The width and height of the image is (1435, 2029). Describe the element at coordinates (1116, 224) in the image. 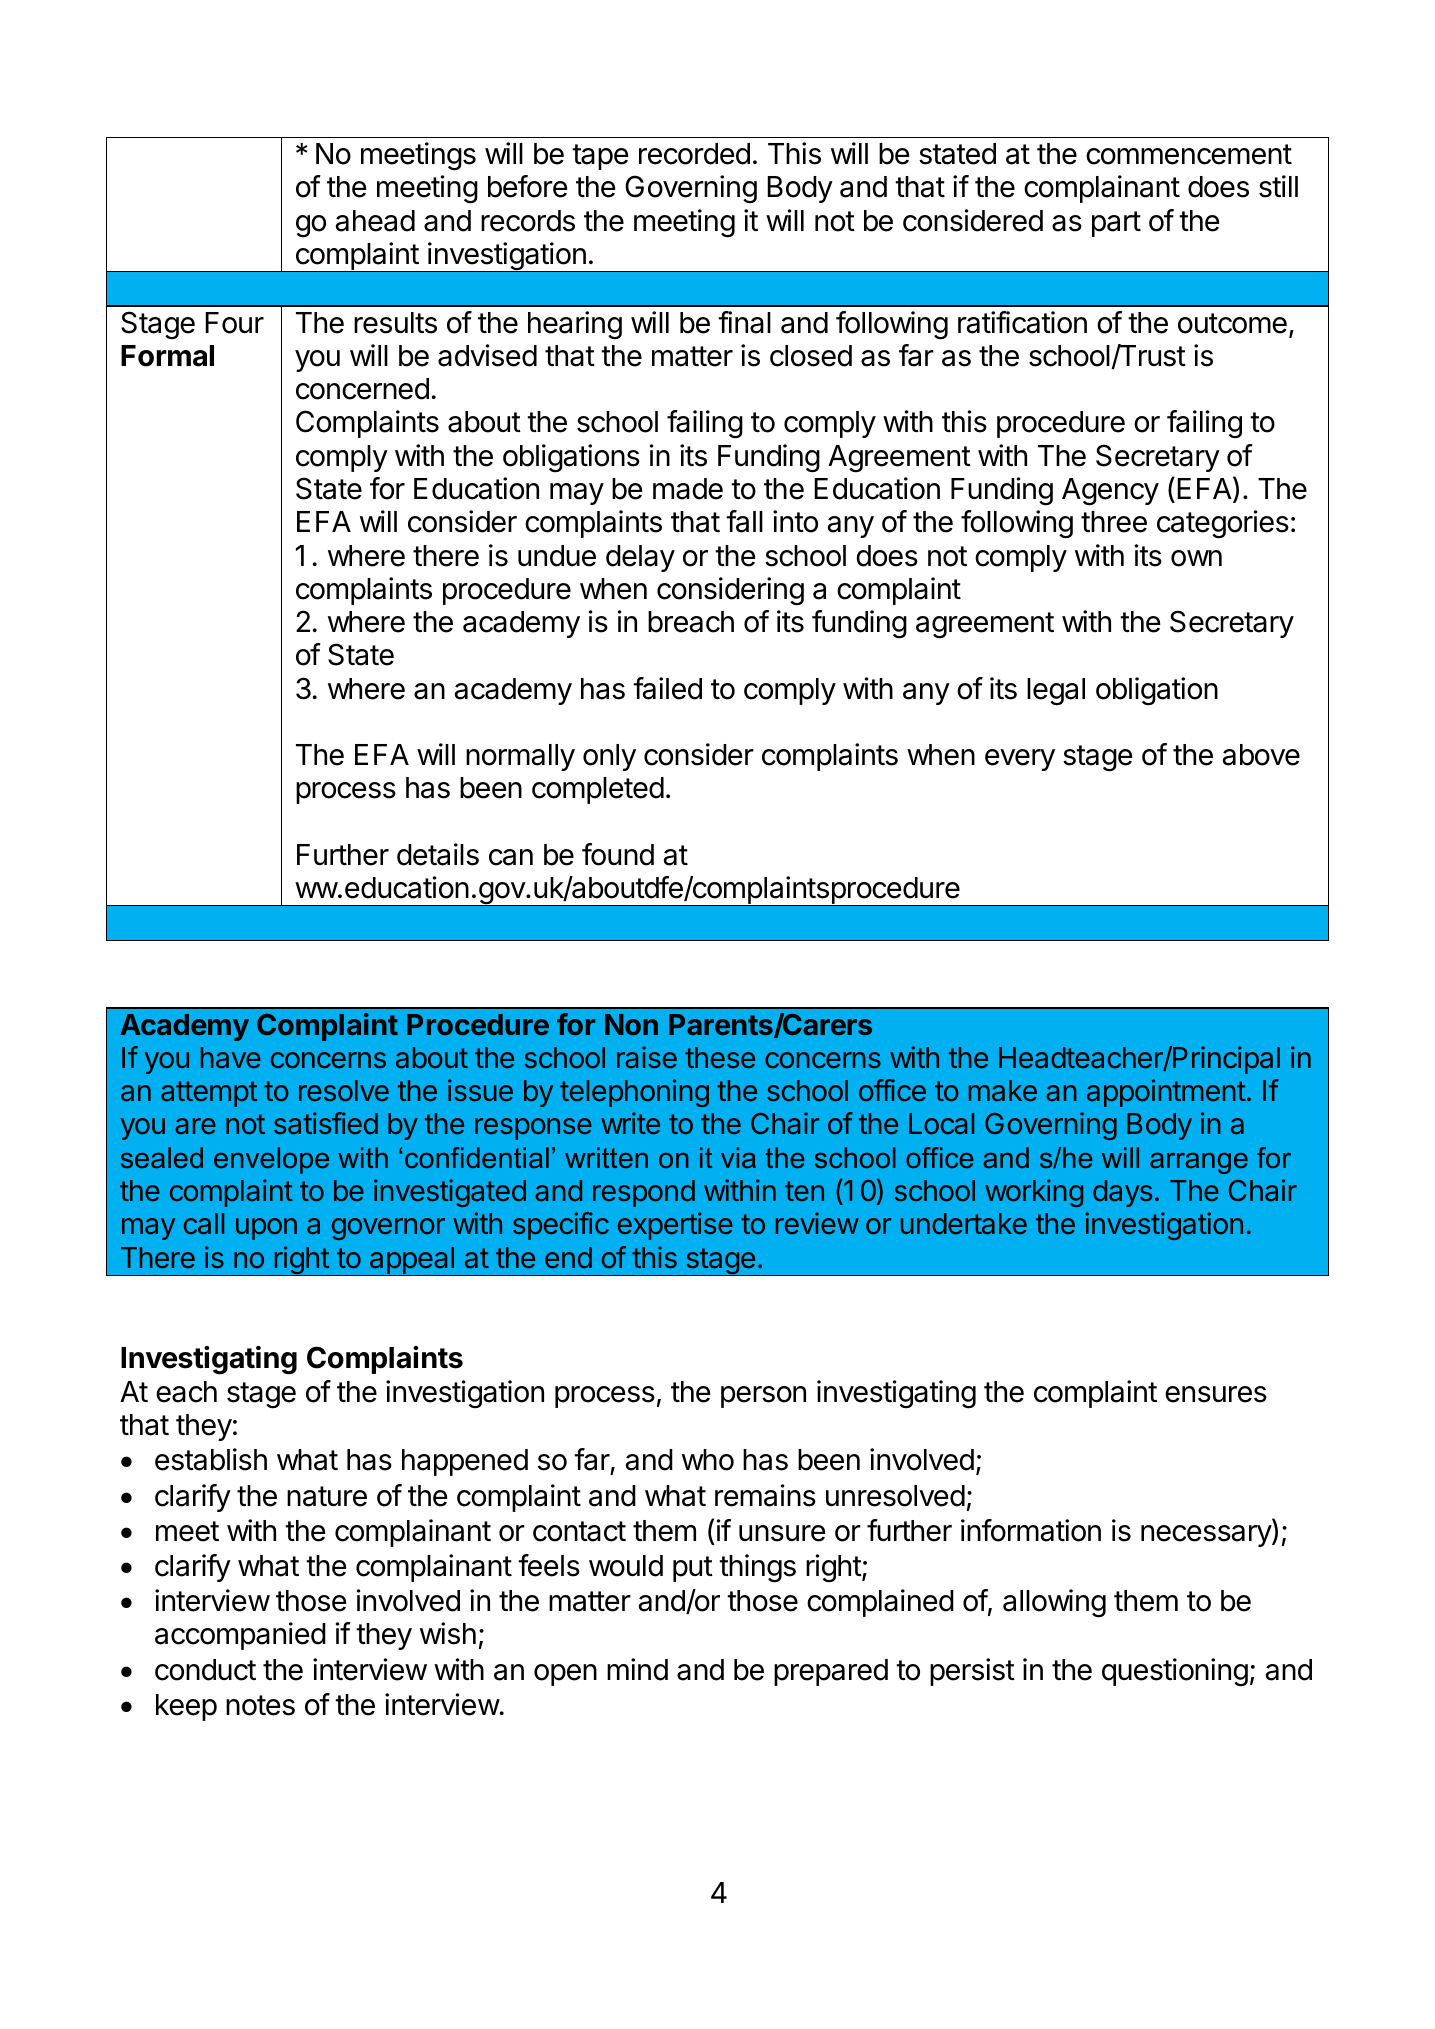

I see `part` at that location.
